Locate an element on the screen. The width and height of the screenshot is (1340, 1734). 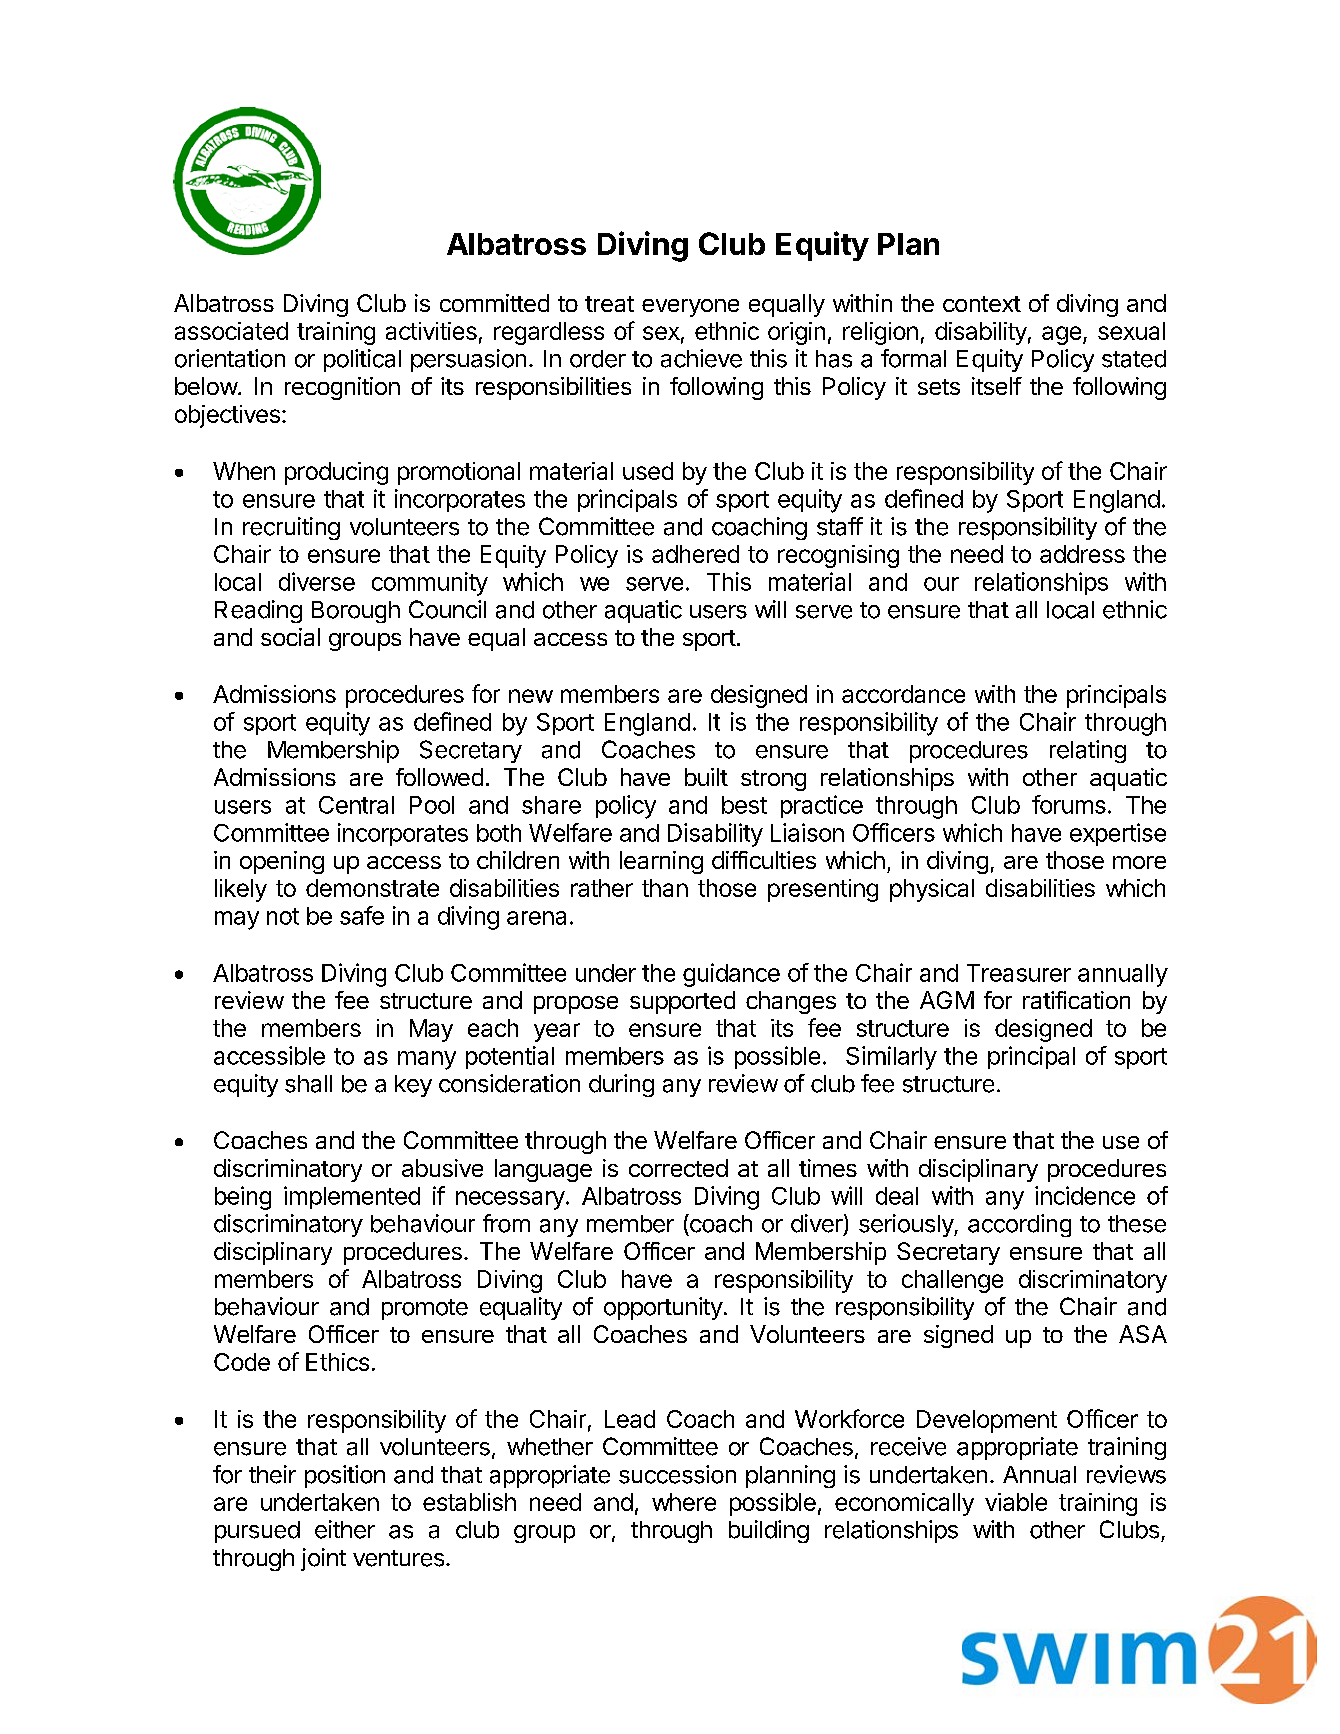
than is located at coordinates (665, 888).
